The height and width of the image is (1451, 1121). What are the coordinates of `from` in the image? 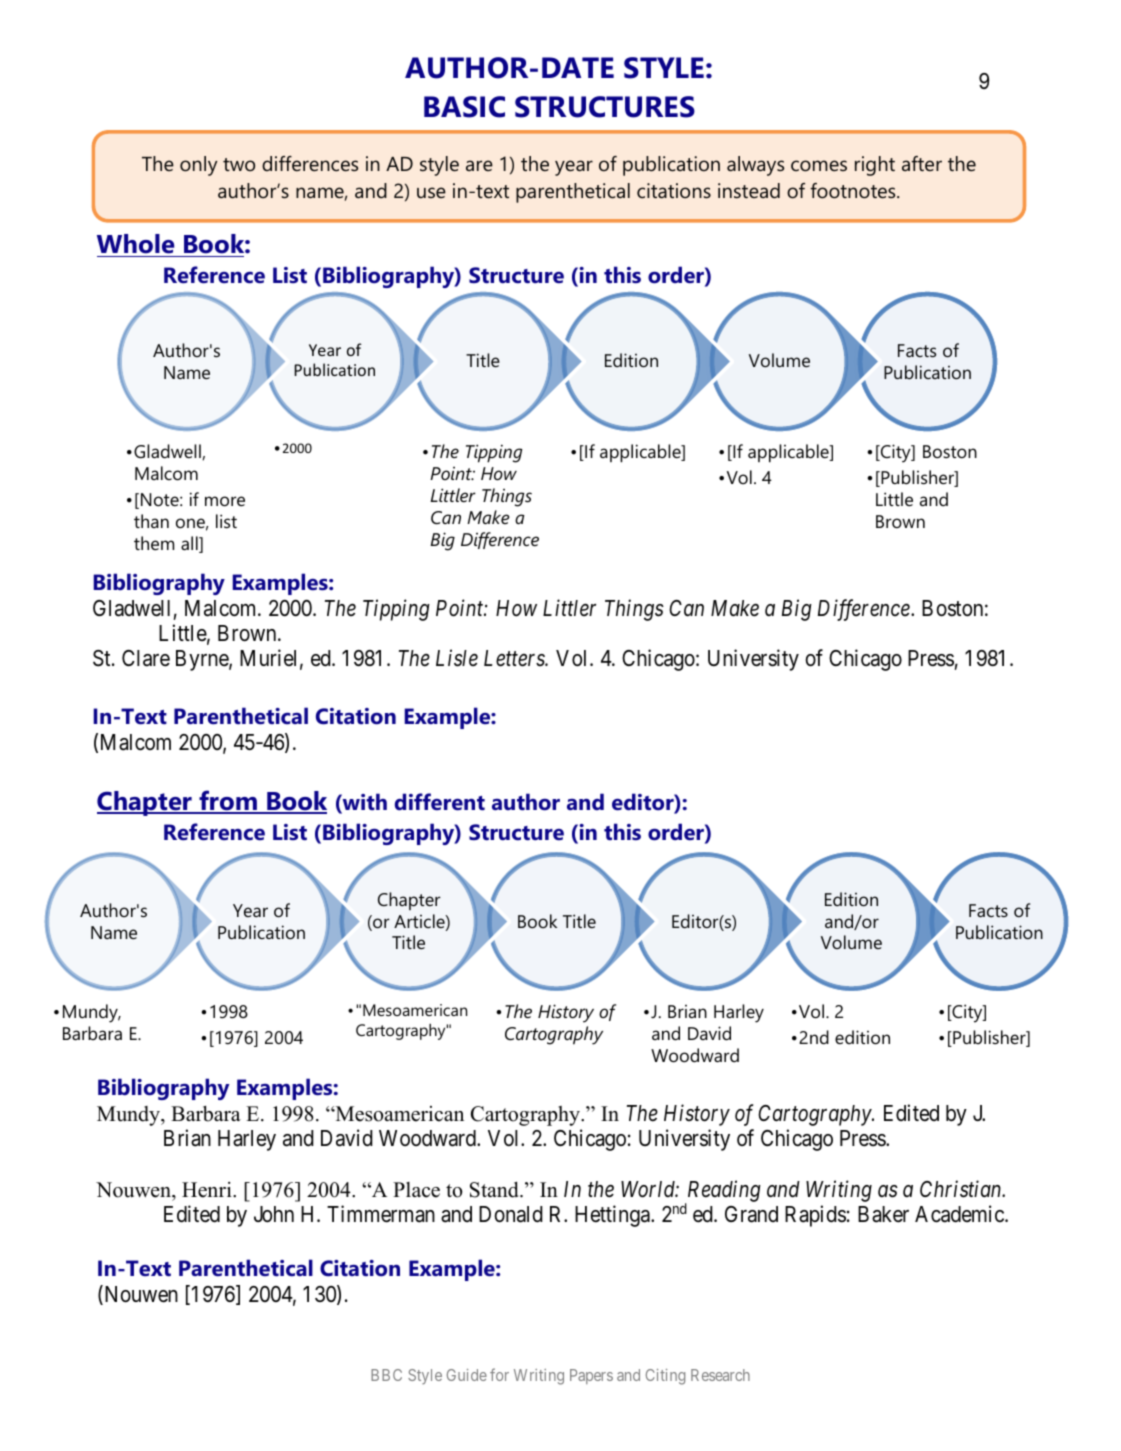 It's located at (228, 801).
